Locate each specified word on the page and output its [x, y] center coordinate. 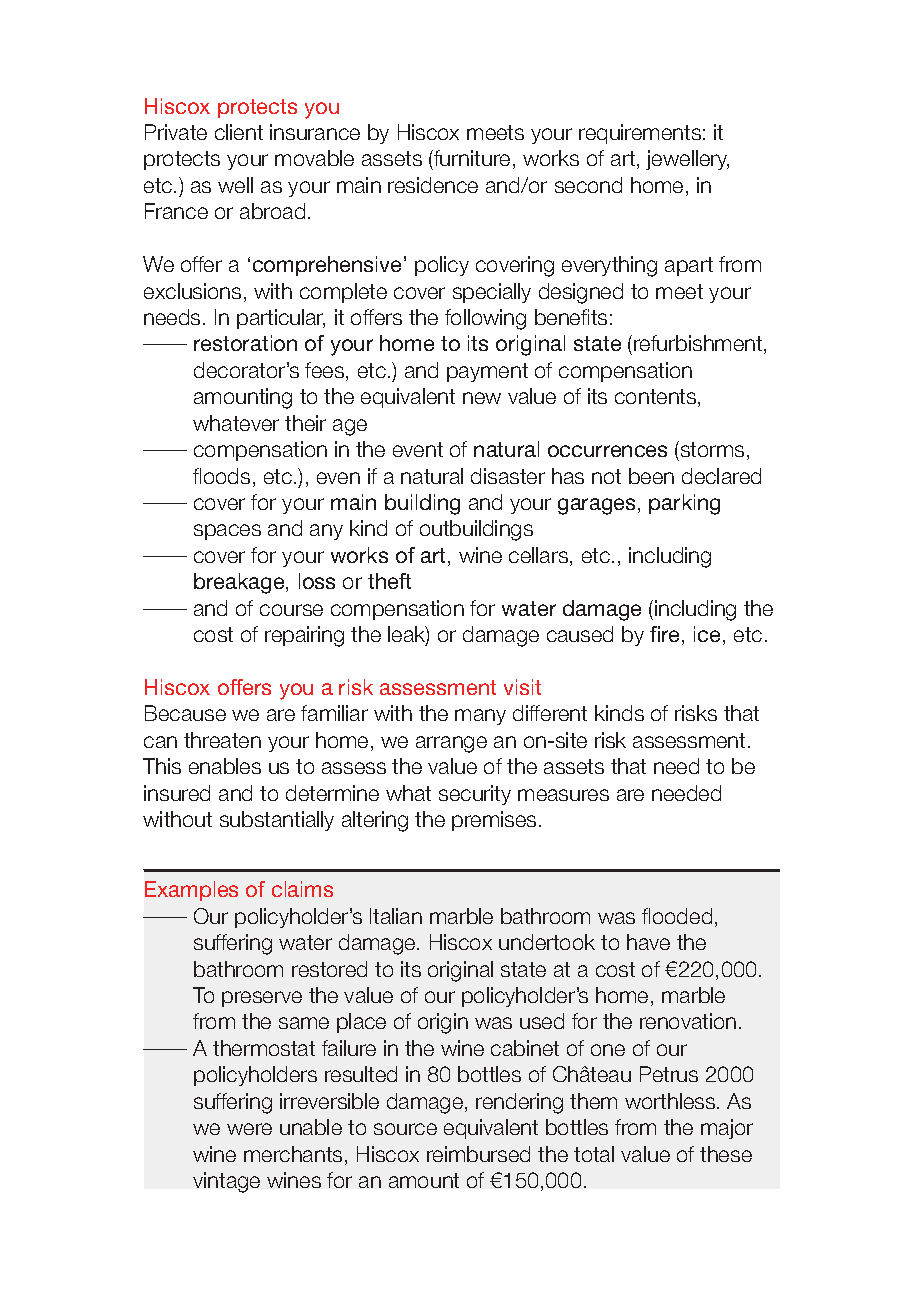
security [475, 795]
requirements [640, 134]
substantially [277, 821]
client [239, 132]
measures [563, 795]
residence [433, 185]
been [651, 476]
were [249, 1129]
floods [221, 476]
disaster [508, 476]
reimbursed [478, 1154]
